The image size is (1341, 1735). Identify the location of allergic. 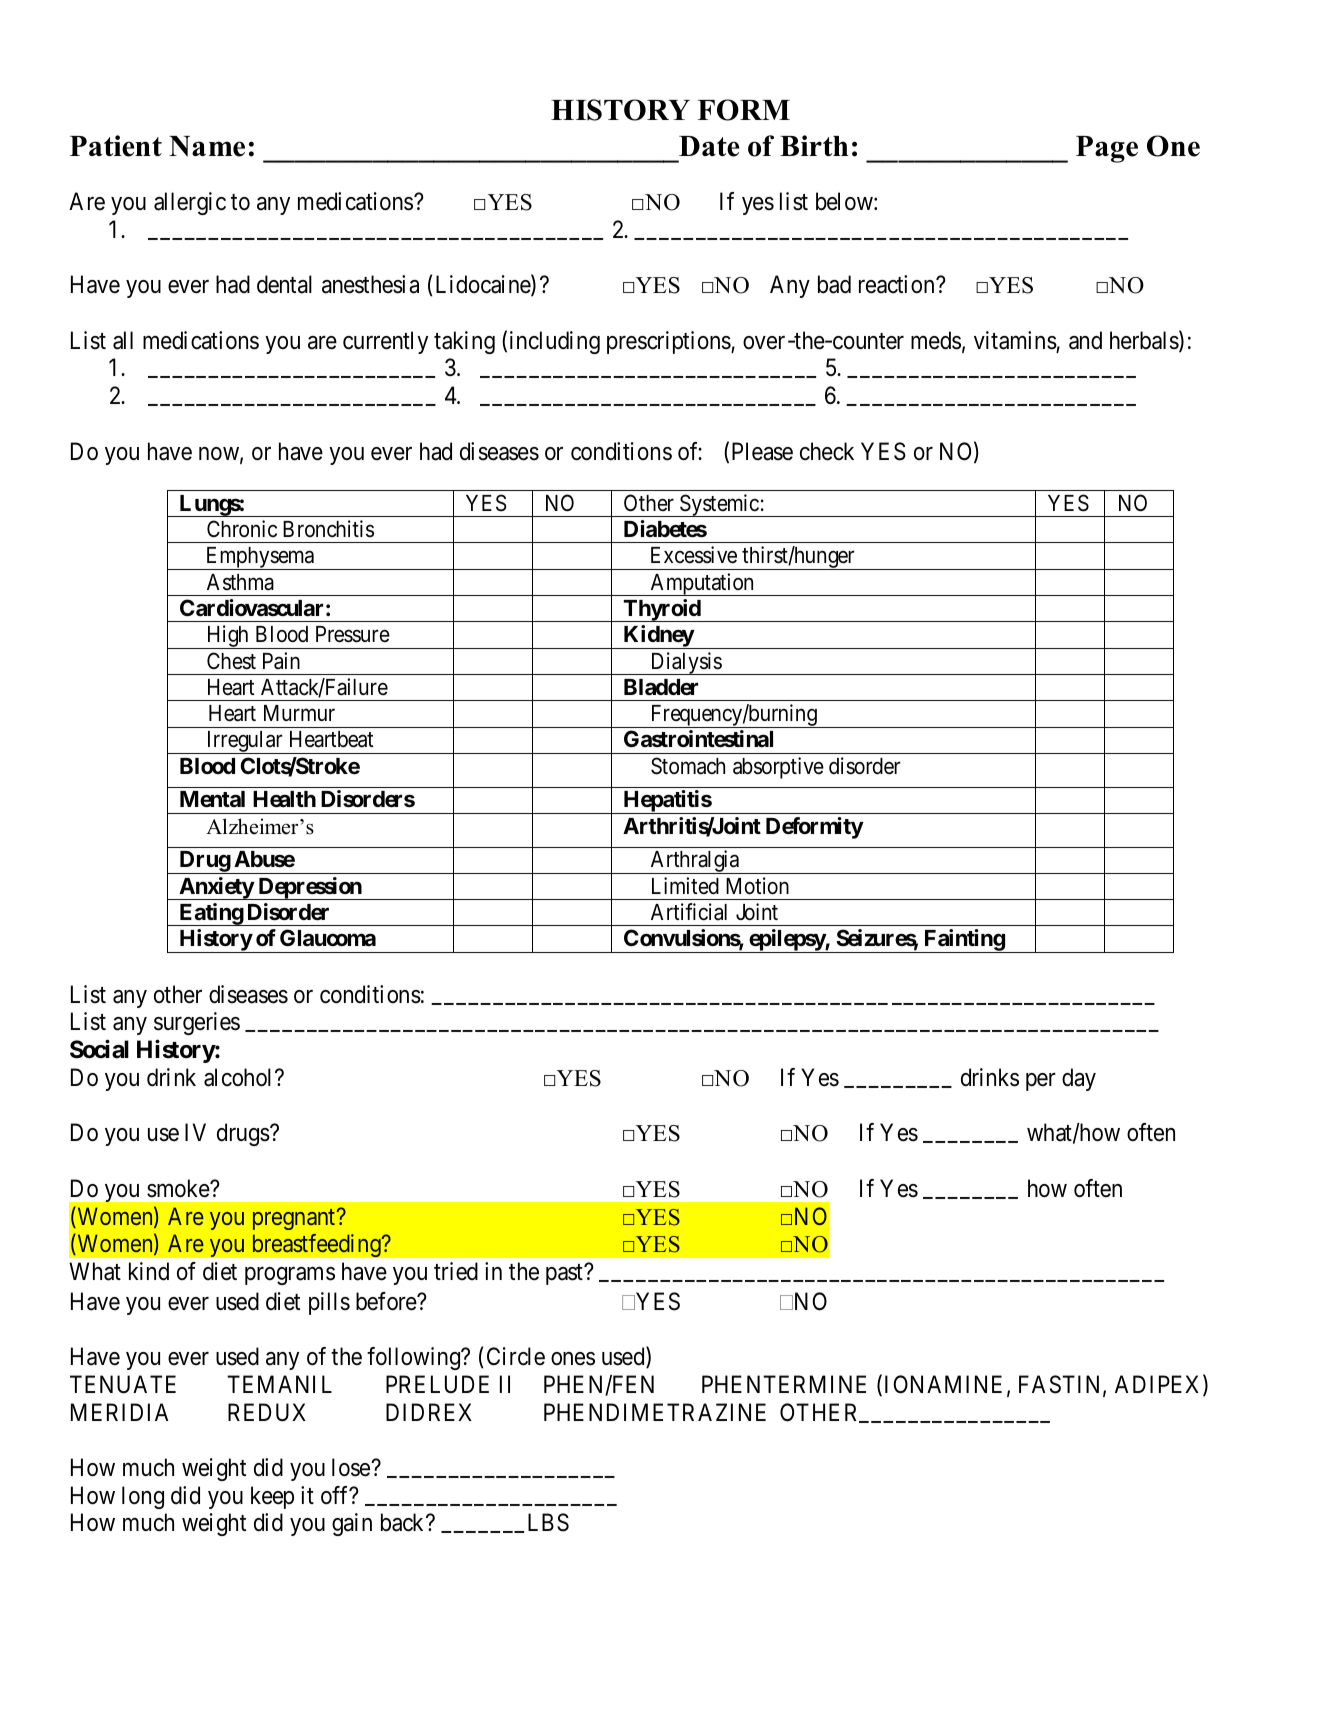
(190, 203).
